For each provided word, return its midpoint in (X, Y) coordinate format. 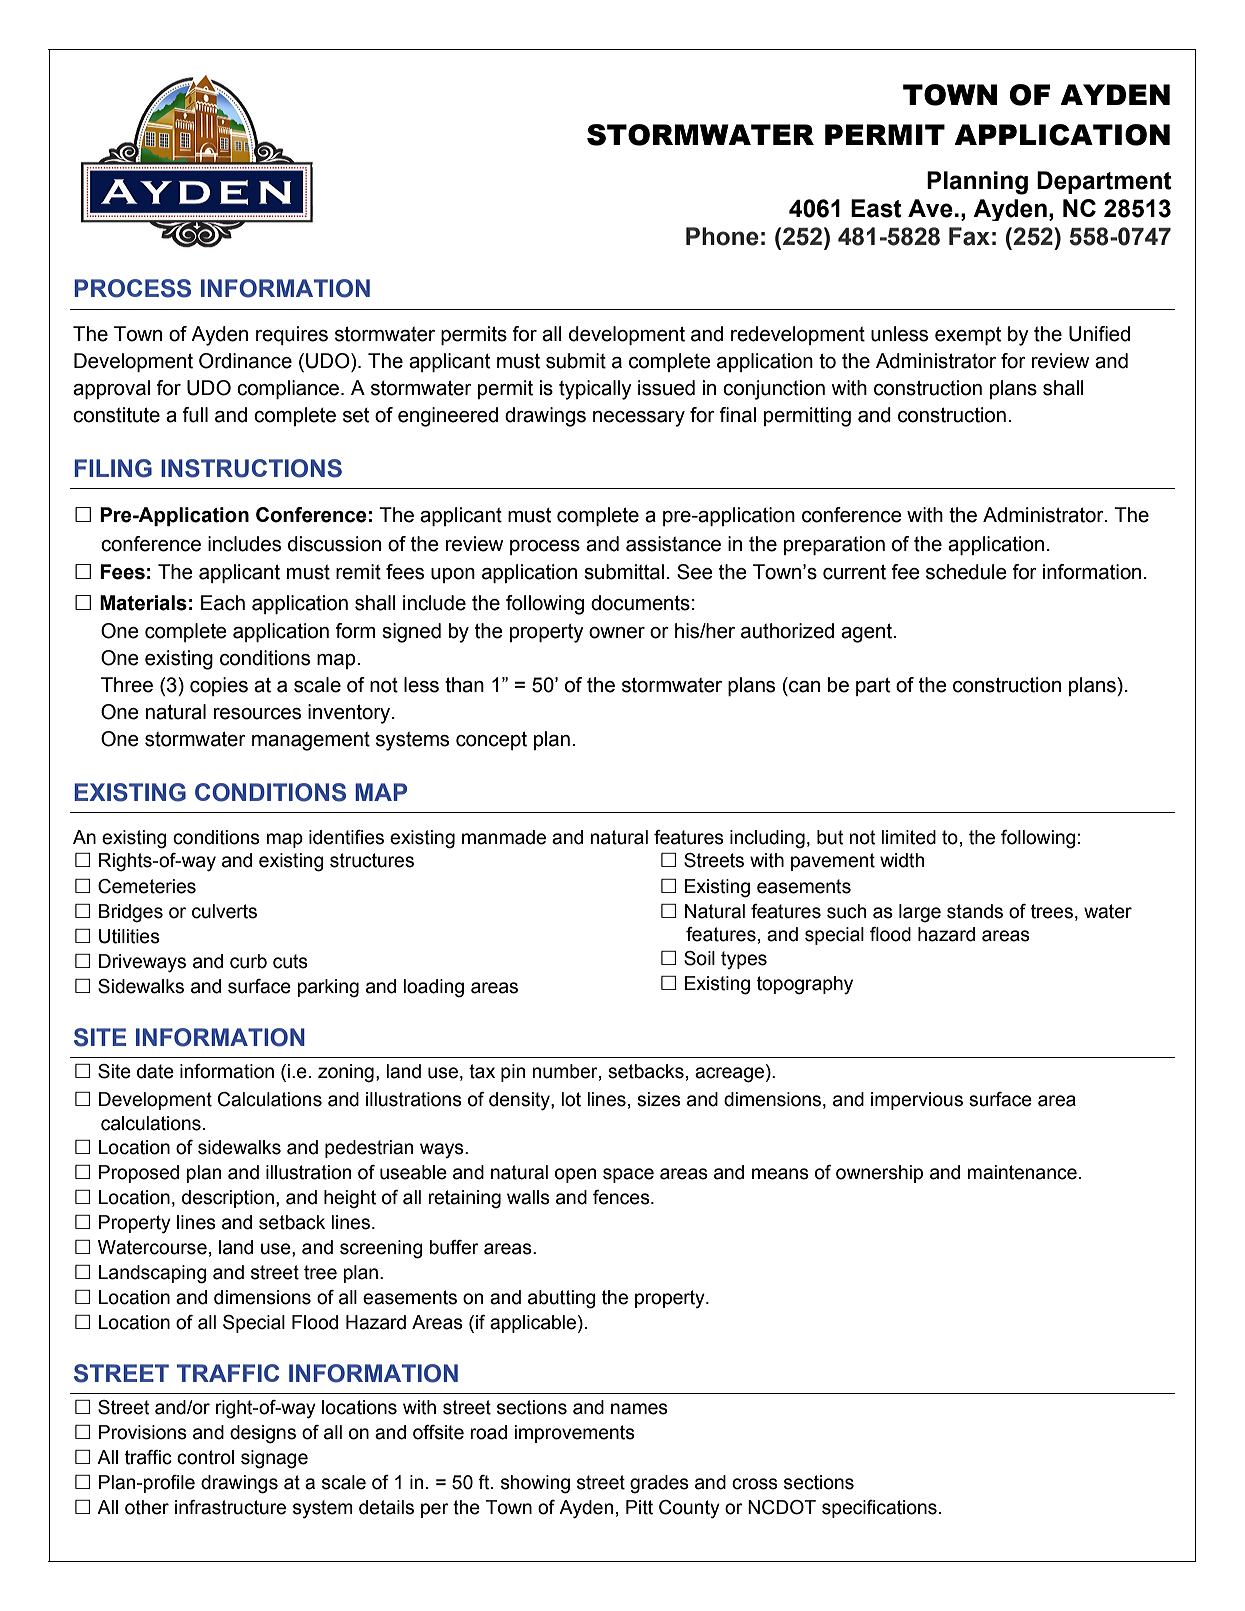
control (205, 1457)
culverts (224, 911)
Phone (722, 236)
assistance (673, 544)
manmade (504, 837)
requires (292, 335)
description (228, 1199)
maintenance (1022, 1172)
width (902, 860)
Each (223, 603)
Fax (969, 236)
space (628, 1175)
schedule (966, 572)
